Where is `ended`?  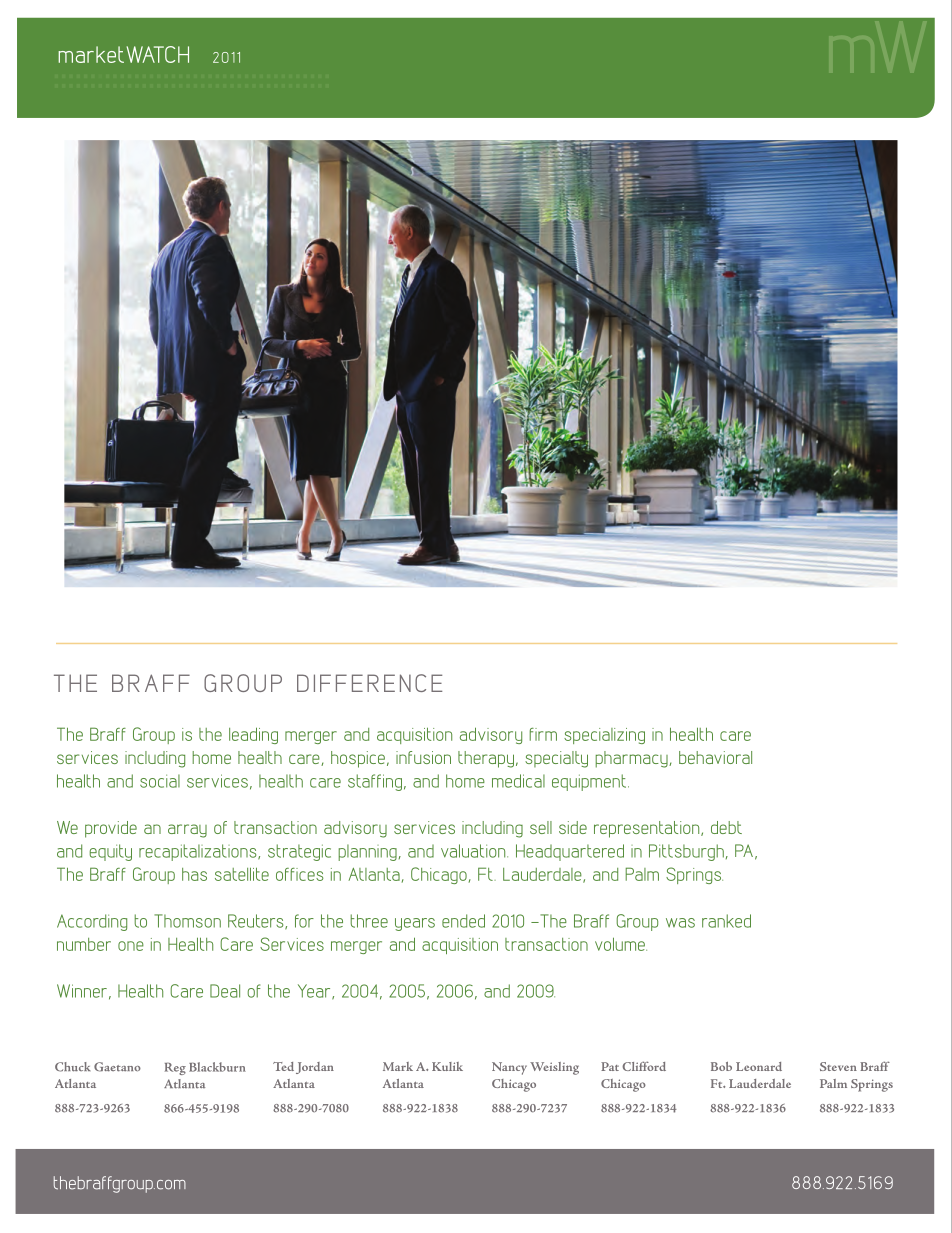 ended is located at coordinates (463, 921).
